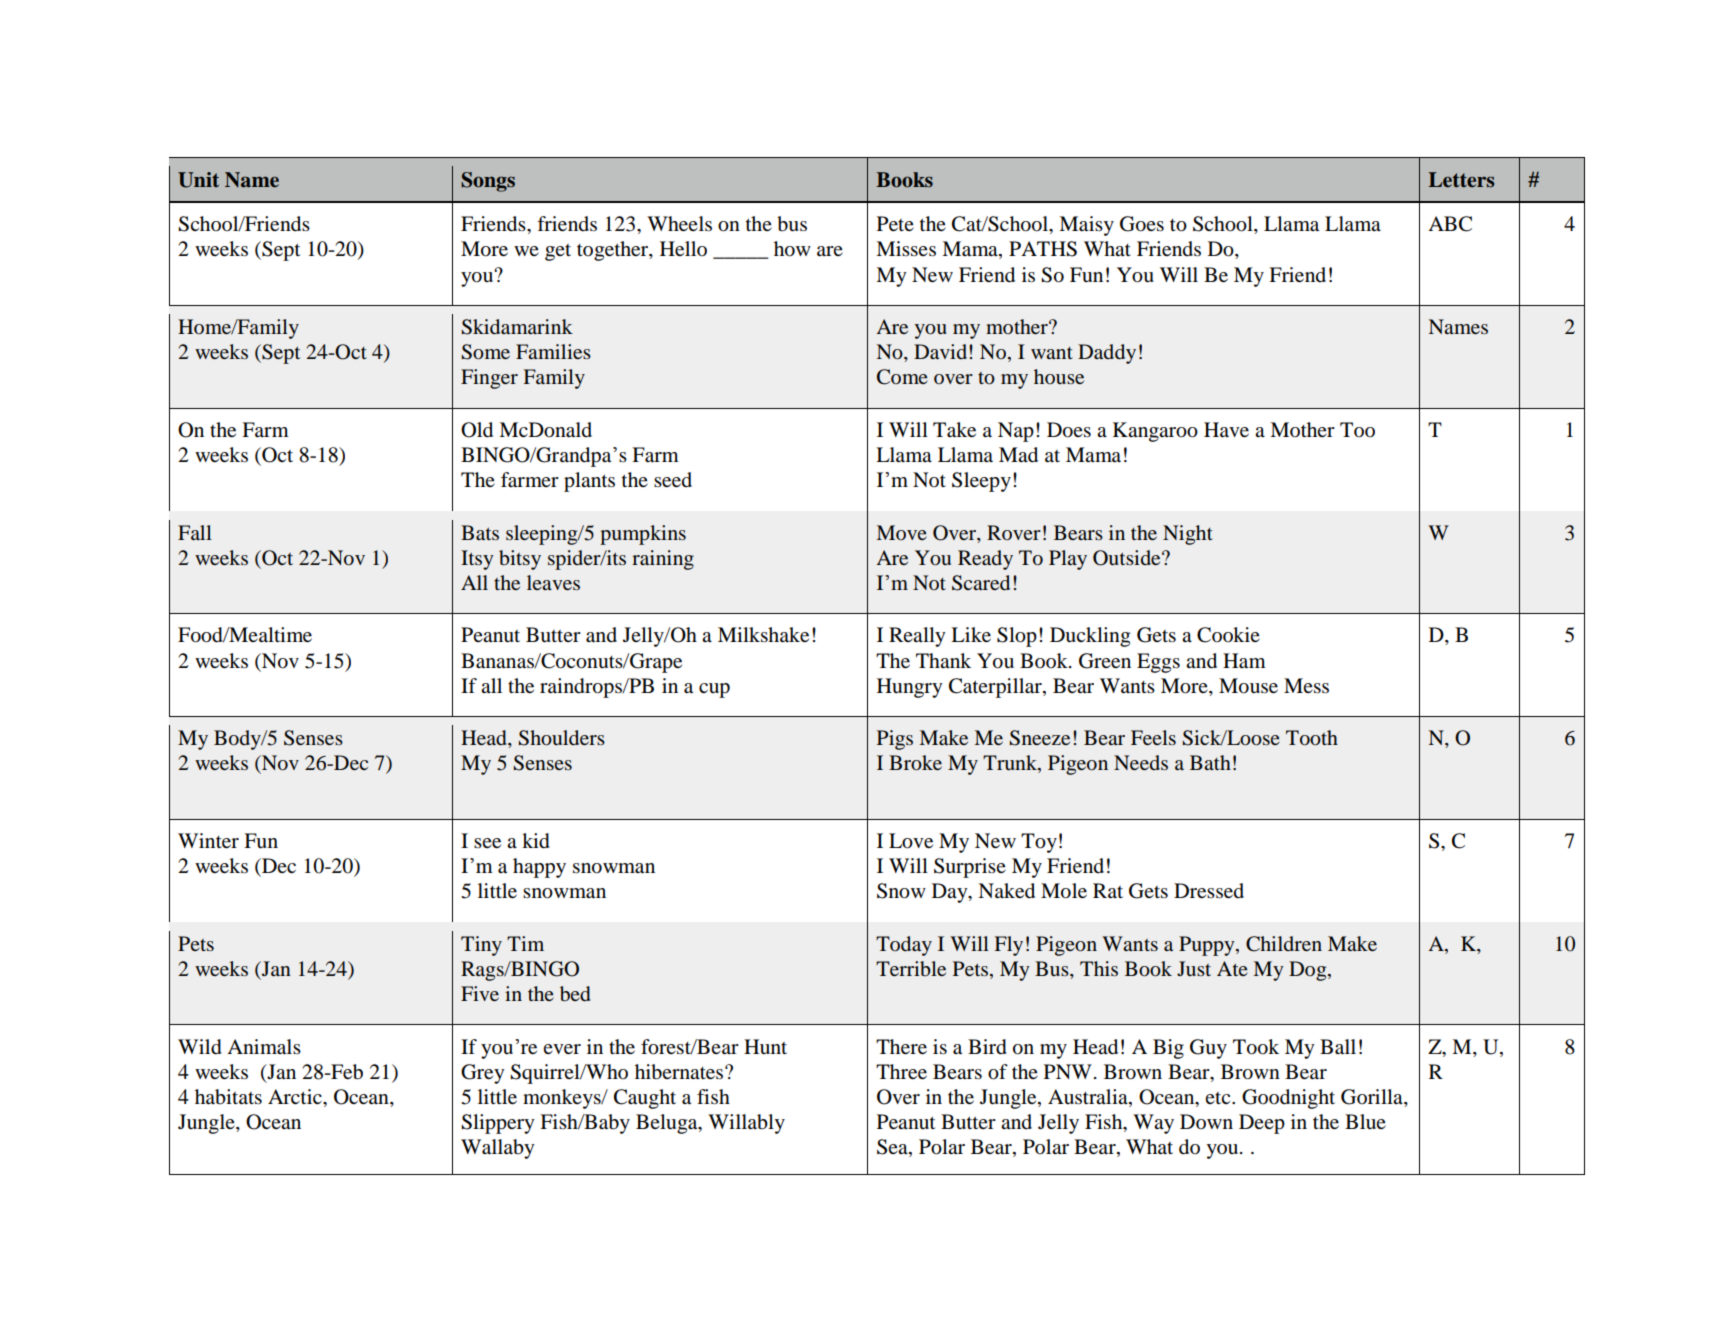  What do you see at coordinates (488, 182) in the document?
I see `Songs` at bounding box center [488, 182].
